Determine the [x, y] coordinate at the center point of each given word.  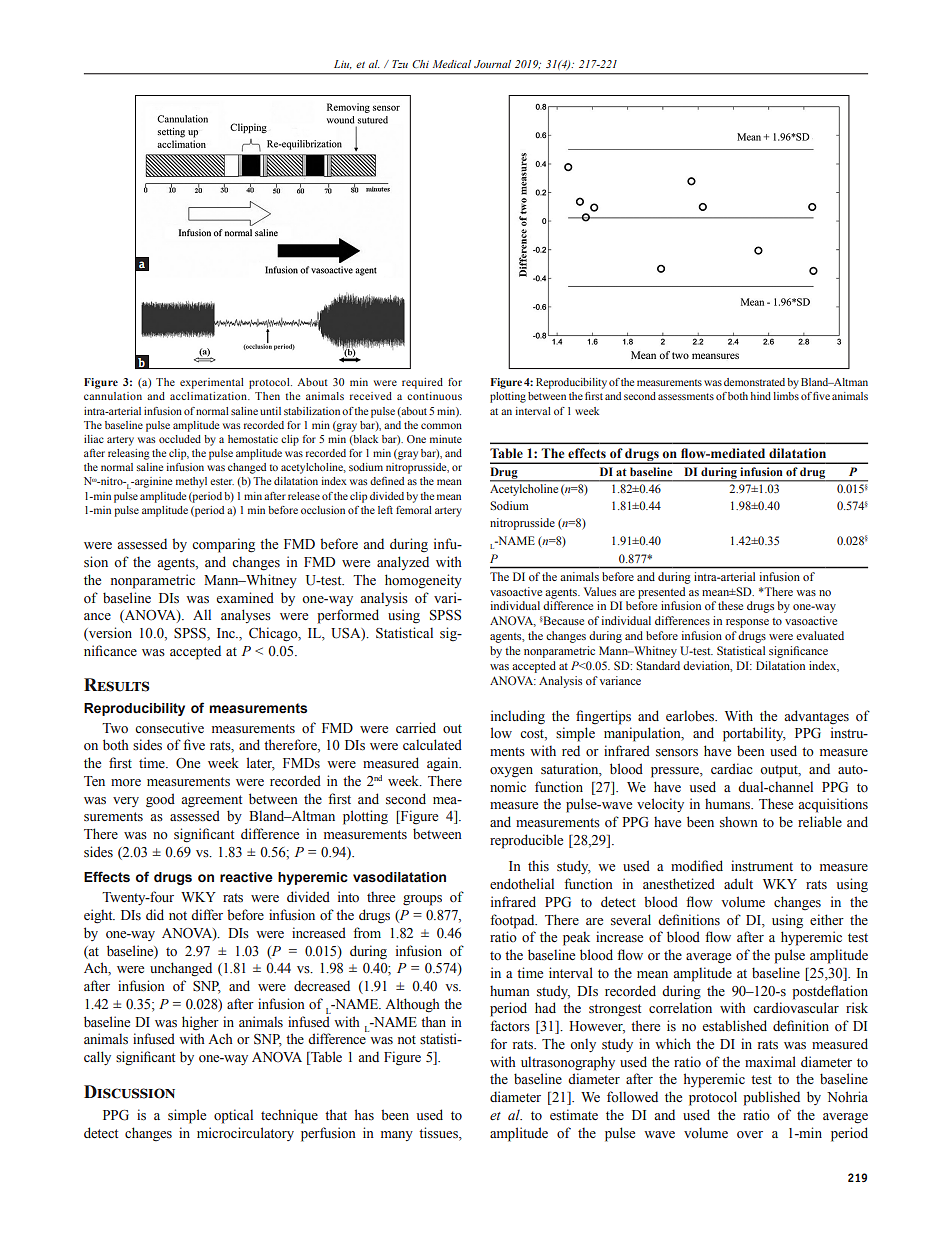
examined [245, 597]
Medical [452, 64]
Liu [343, 64]
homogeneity [423, 581]
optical [233, 1116]
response [747, 623]
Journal [492, 64]
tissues [439, 1133]
